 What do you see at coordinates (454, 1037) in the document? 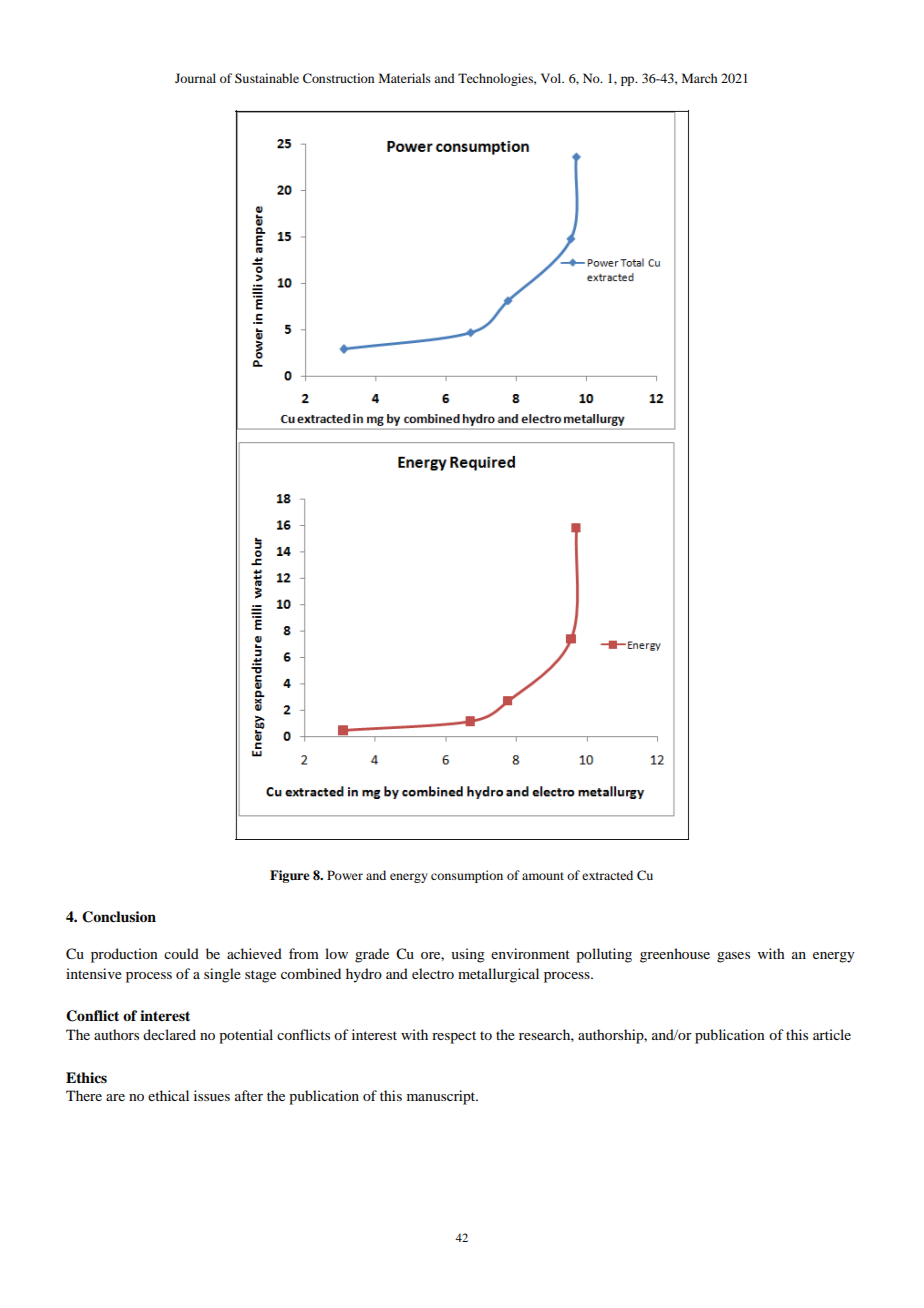
I see `respect` at bounding box center [454, 1037].
